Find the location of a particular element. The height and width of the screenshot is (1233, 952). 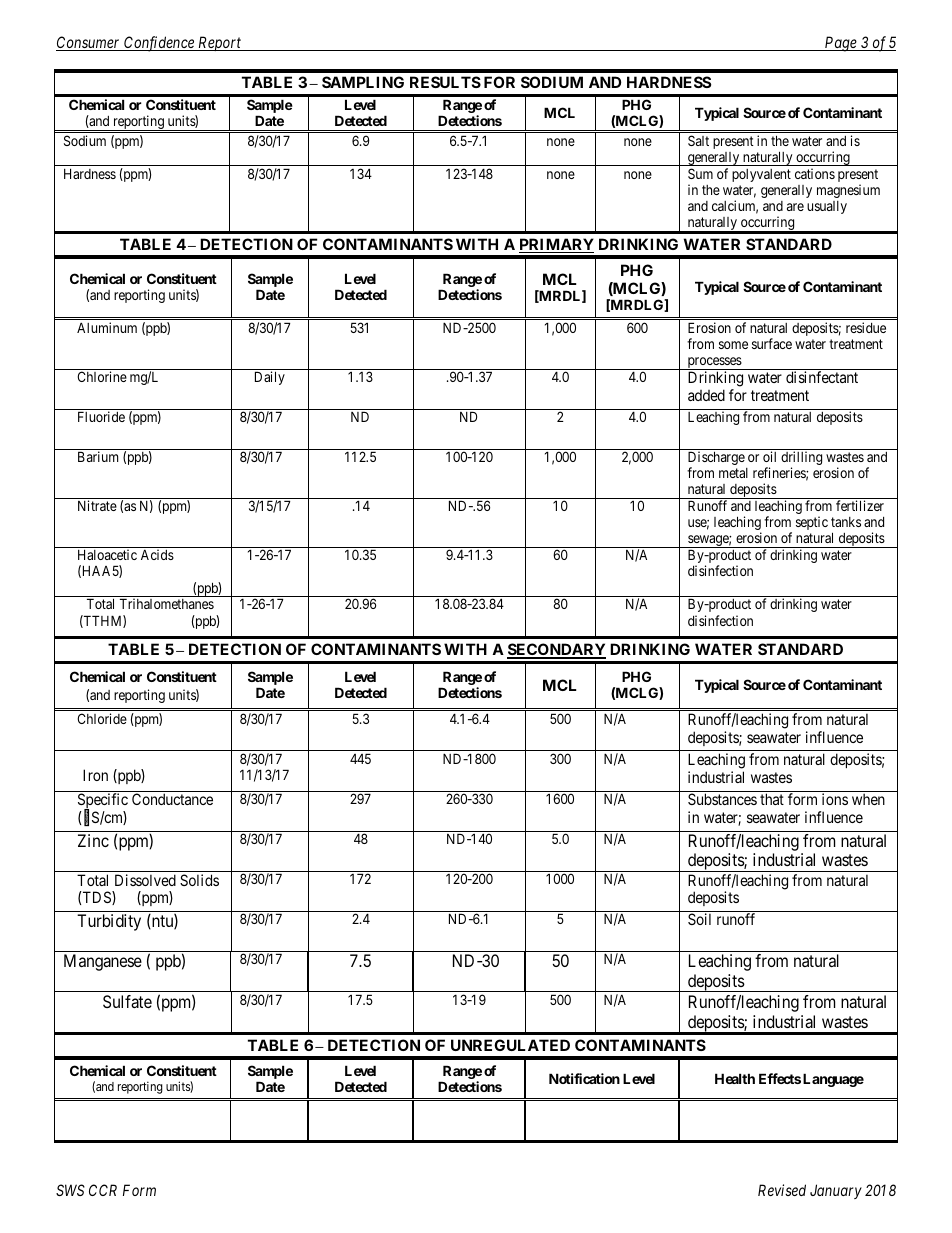

PRIMARY is located at coordinates (556, 245).
